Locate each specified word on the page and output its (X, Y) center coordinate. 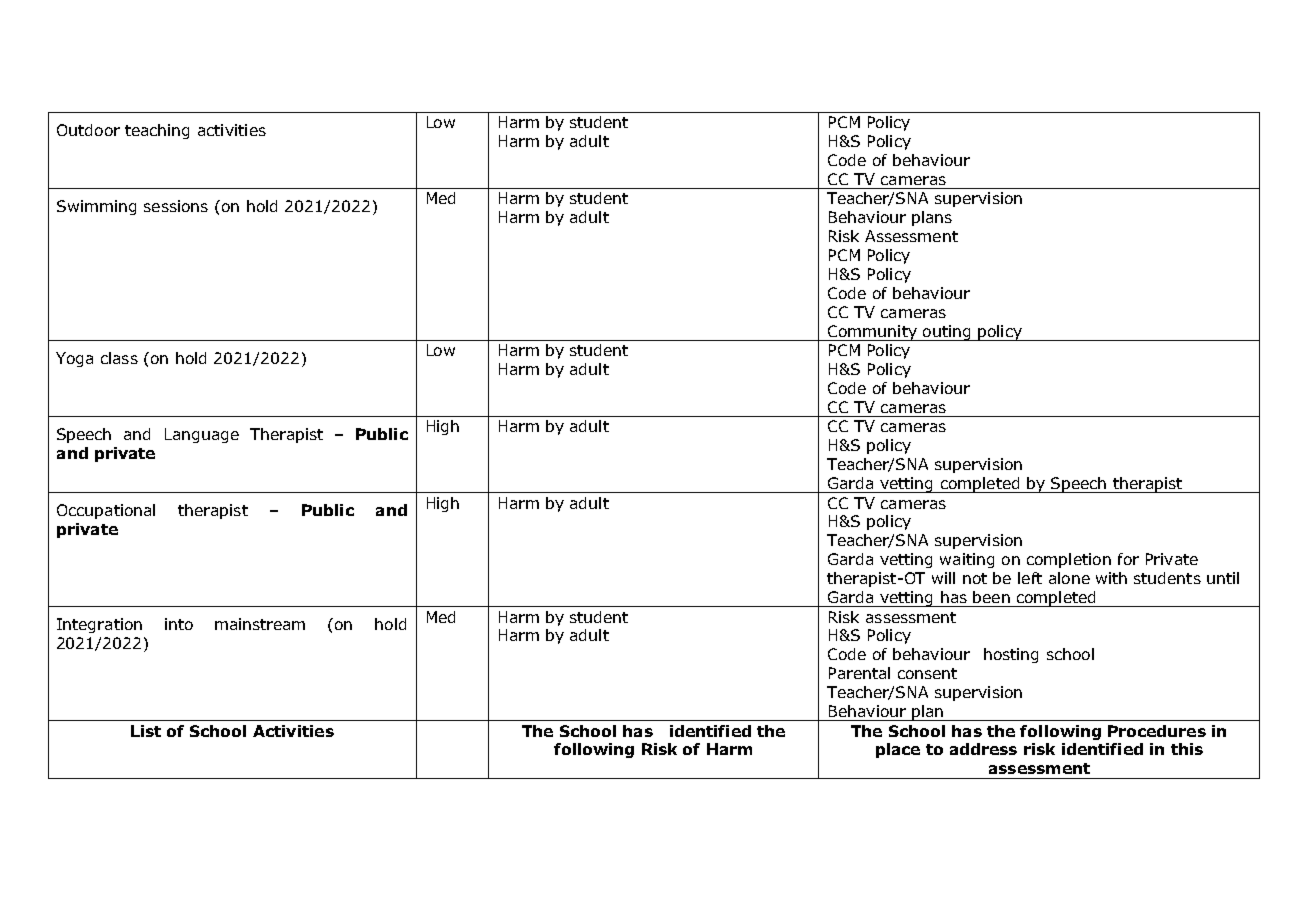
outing (947, 333)
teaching (157, 131)
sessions (176, 206)
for (1128, 559)
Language (202, 435)
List (146, 731)
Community (872, 333)
